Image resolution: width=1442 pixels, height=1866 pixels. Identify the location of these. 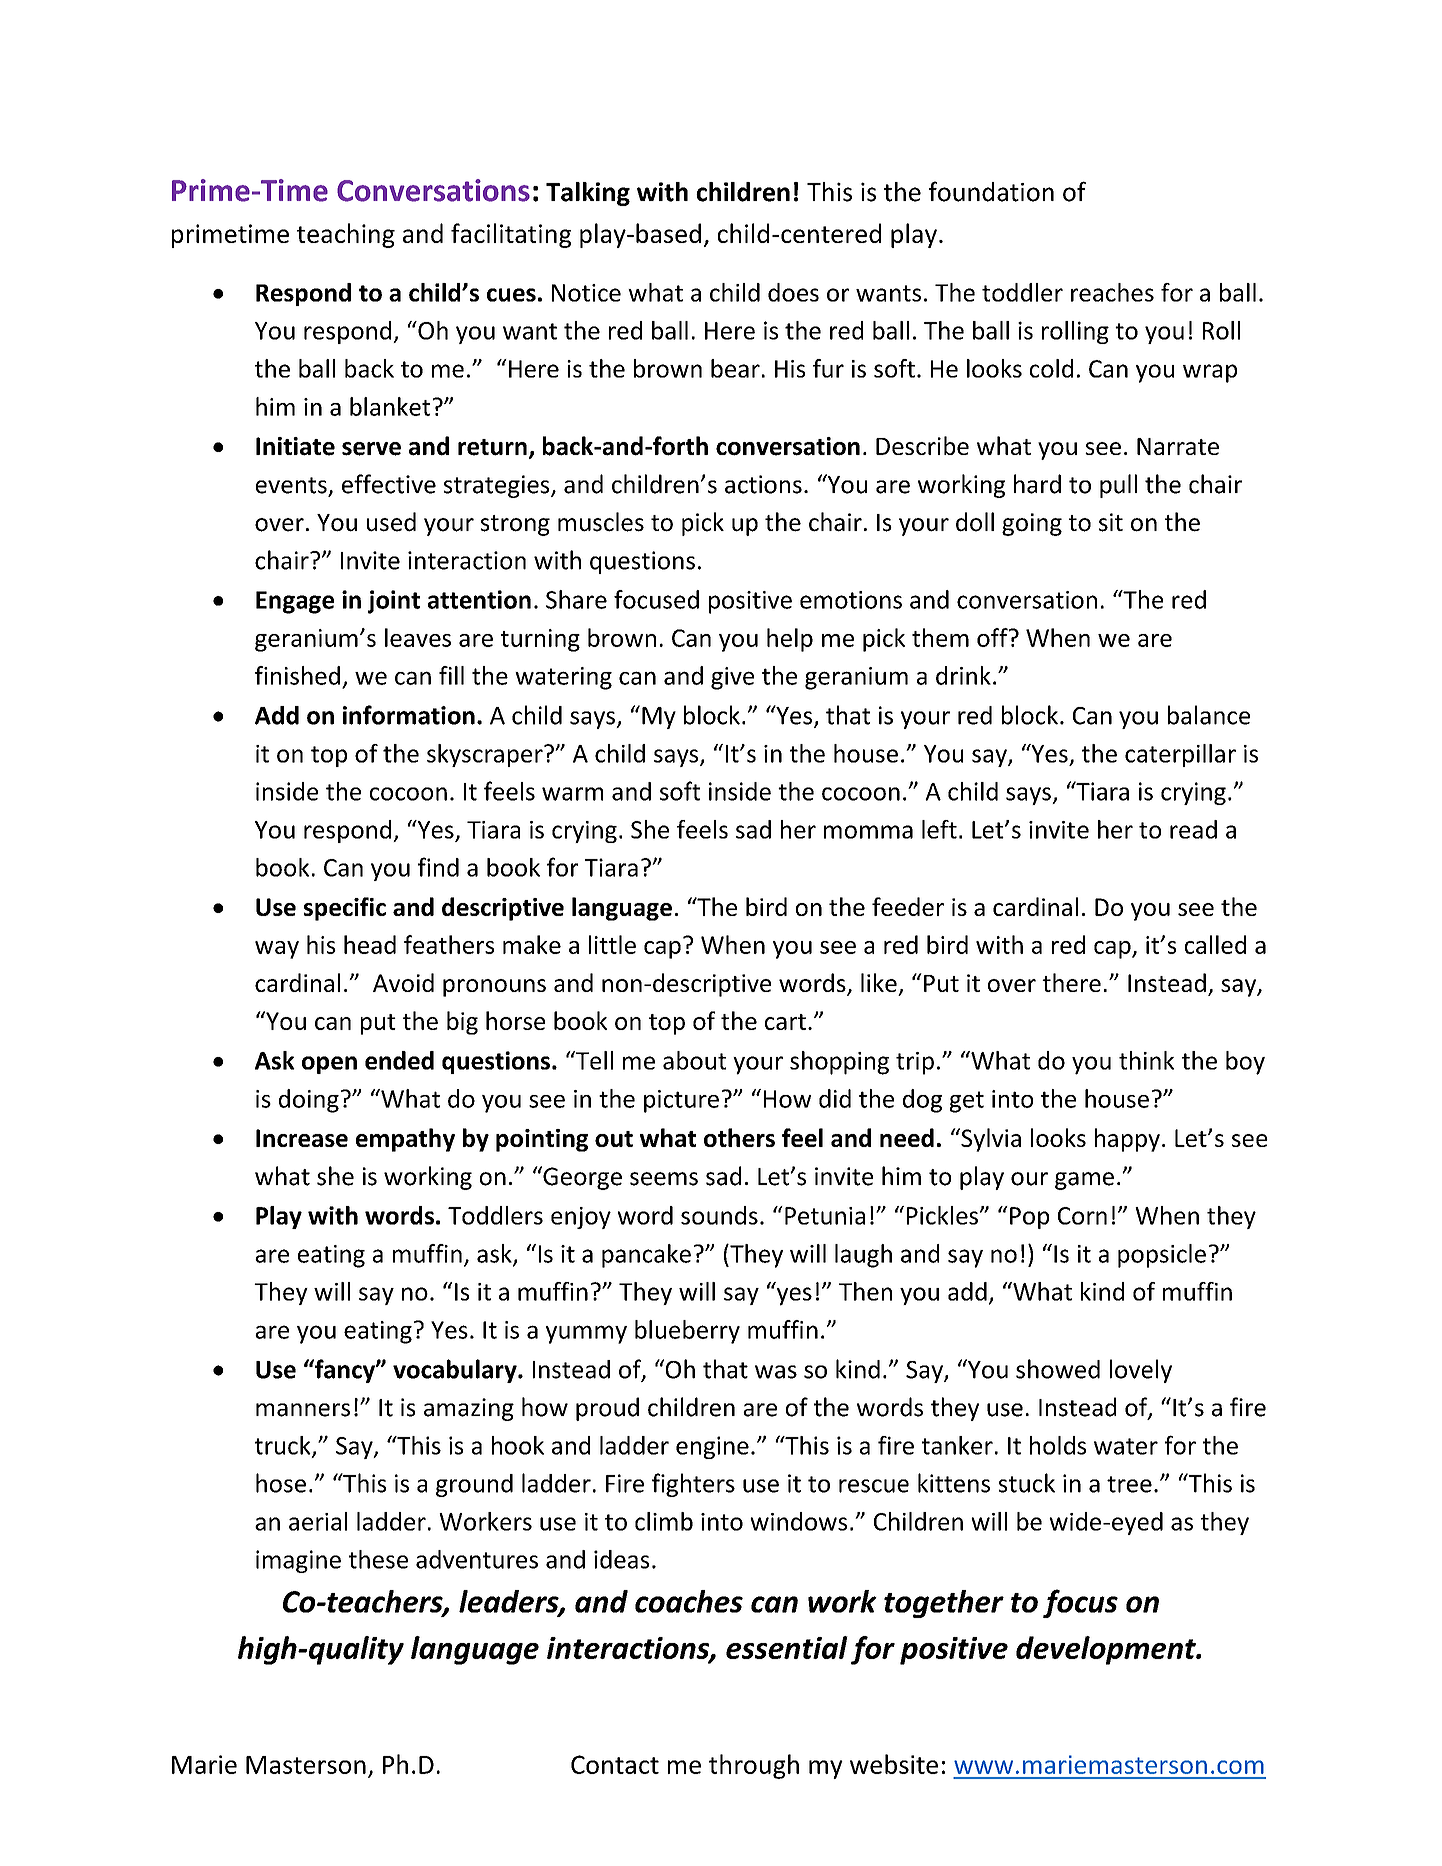
(378, 1559).
